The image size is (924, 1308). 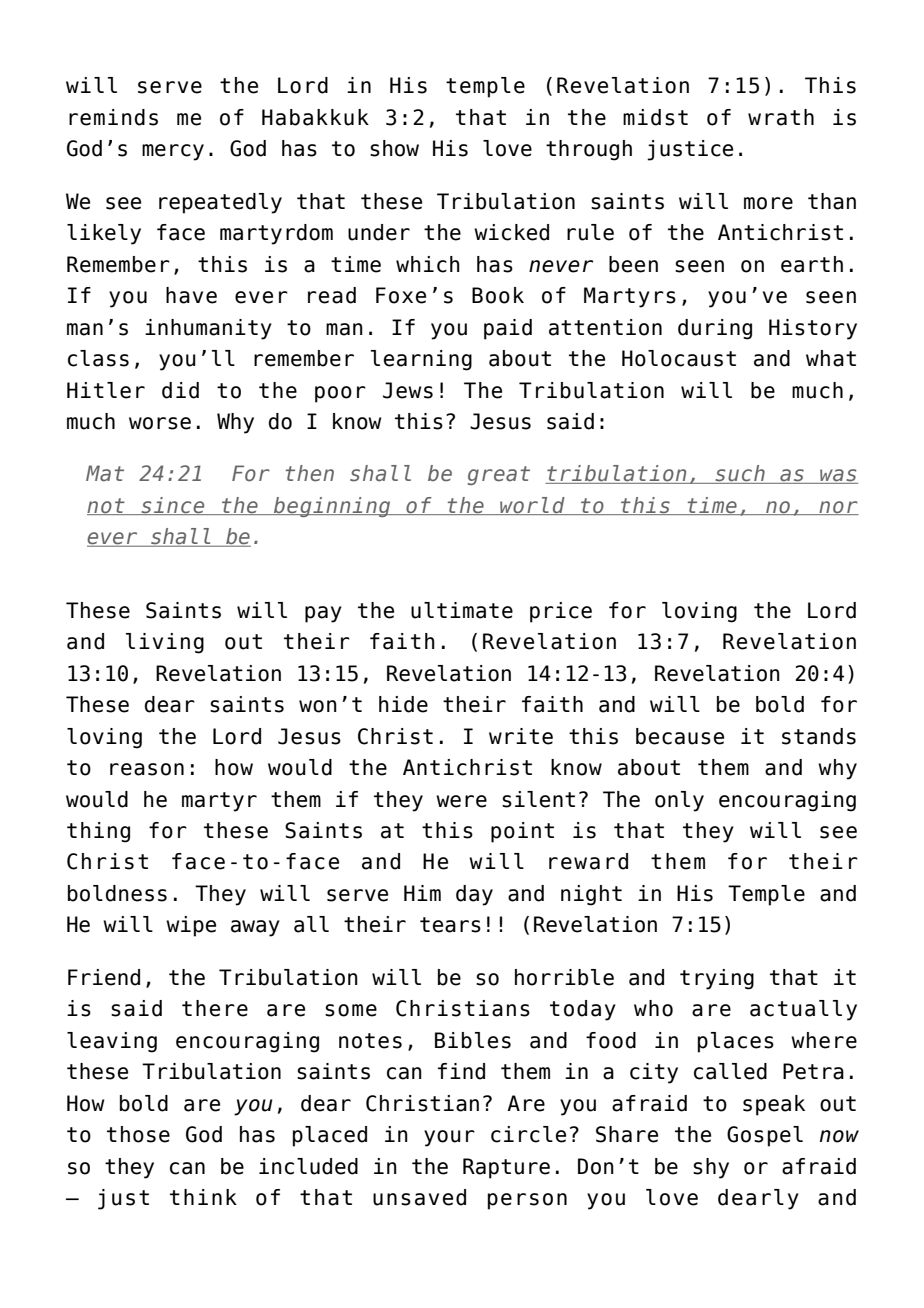 What do you see at coordinates (717, 979) in the screenshot?
I see `trying` at bounding box center [717, 979].
